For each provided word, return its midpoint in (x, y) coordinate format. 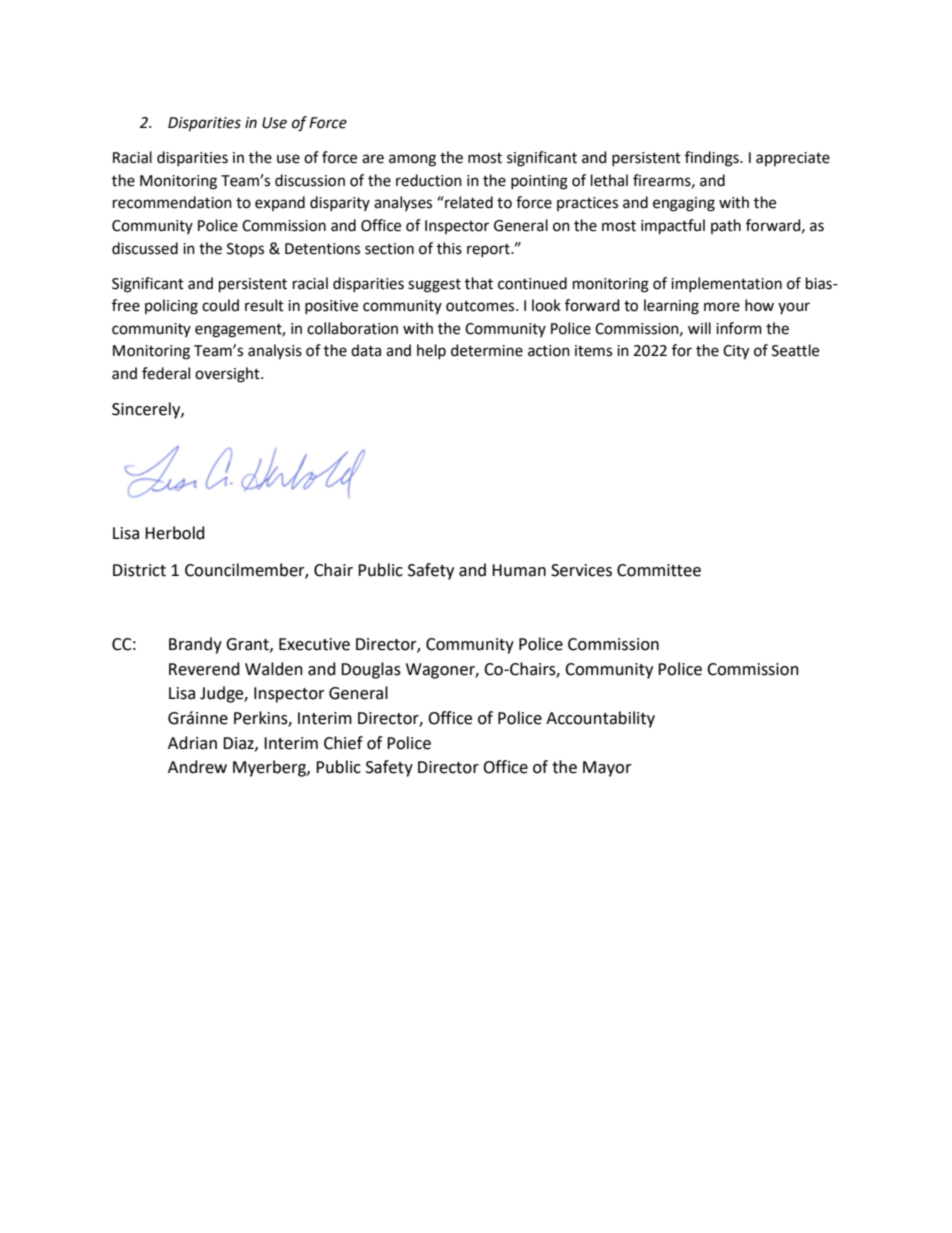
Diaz (239, 744)
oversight (228, 375)
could (220, 305)
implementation (726, 284)
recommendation (172, 202)
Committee (659, 570)
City (736, 352)
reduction (429, 180)
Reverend (204, 669)
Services (581, 570)
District (139, 570)
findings (713, 159)
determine (487, 350)
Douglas (371, 670)
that (479, 283)
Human (519, 570)
